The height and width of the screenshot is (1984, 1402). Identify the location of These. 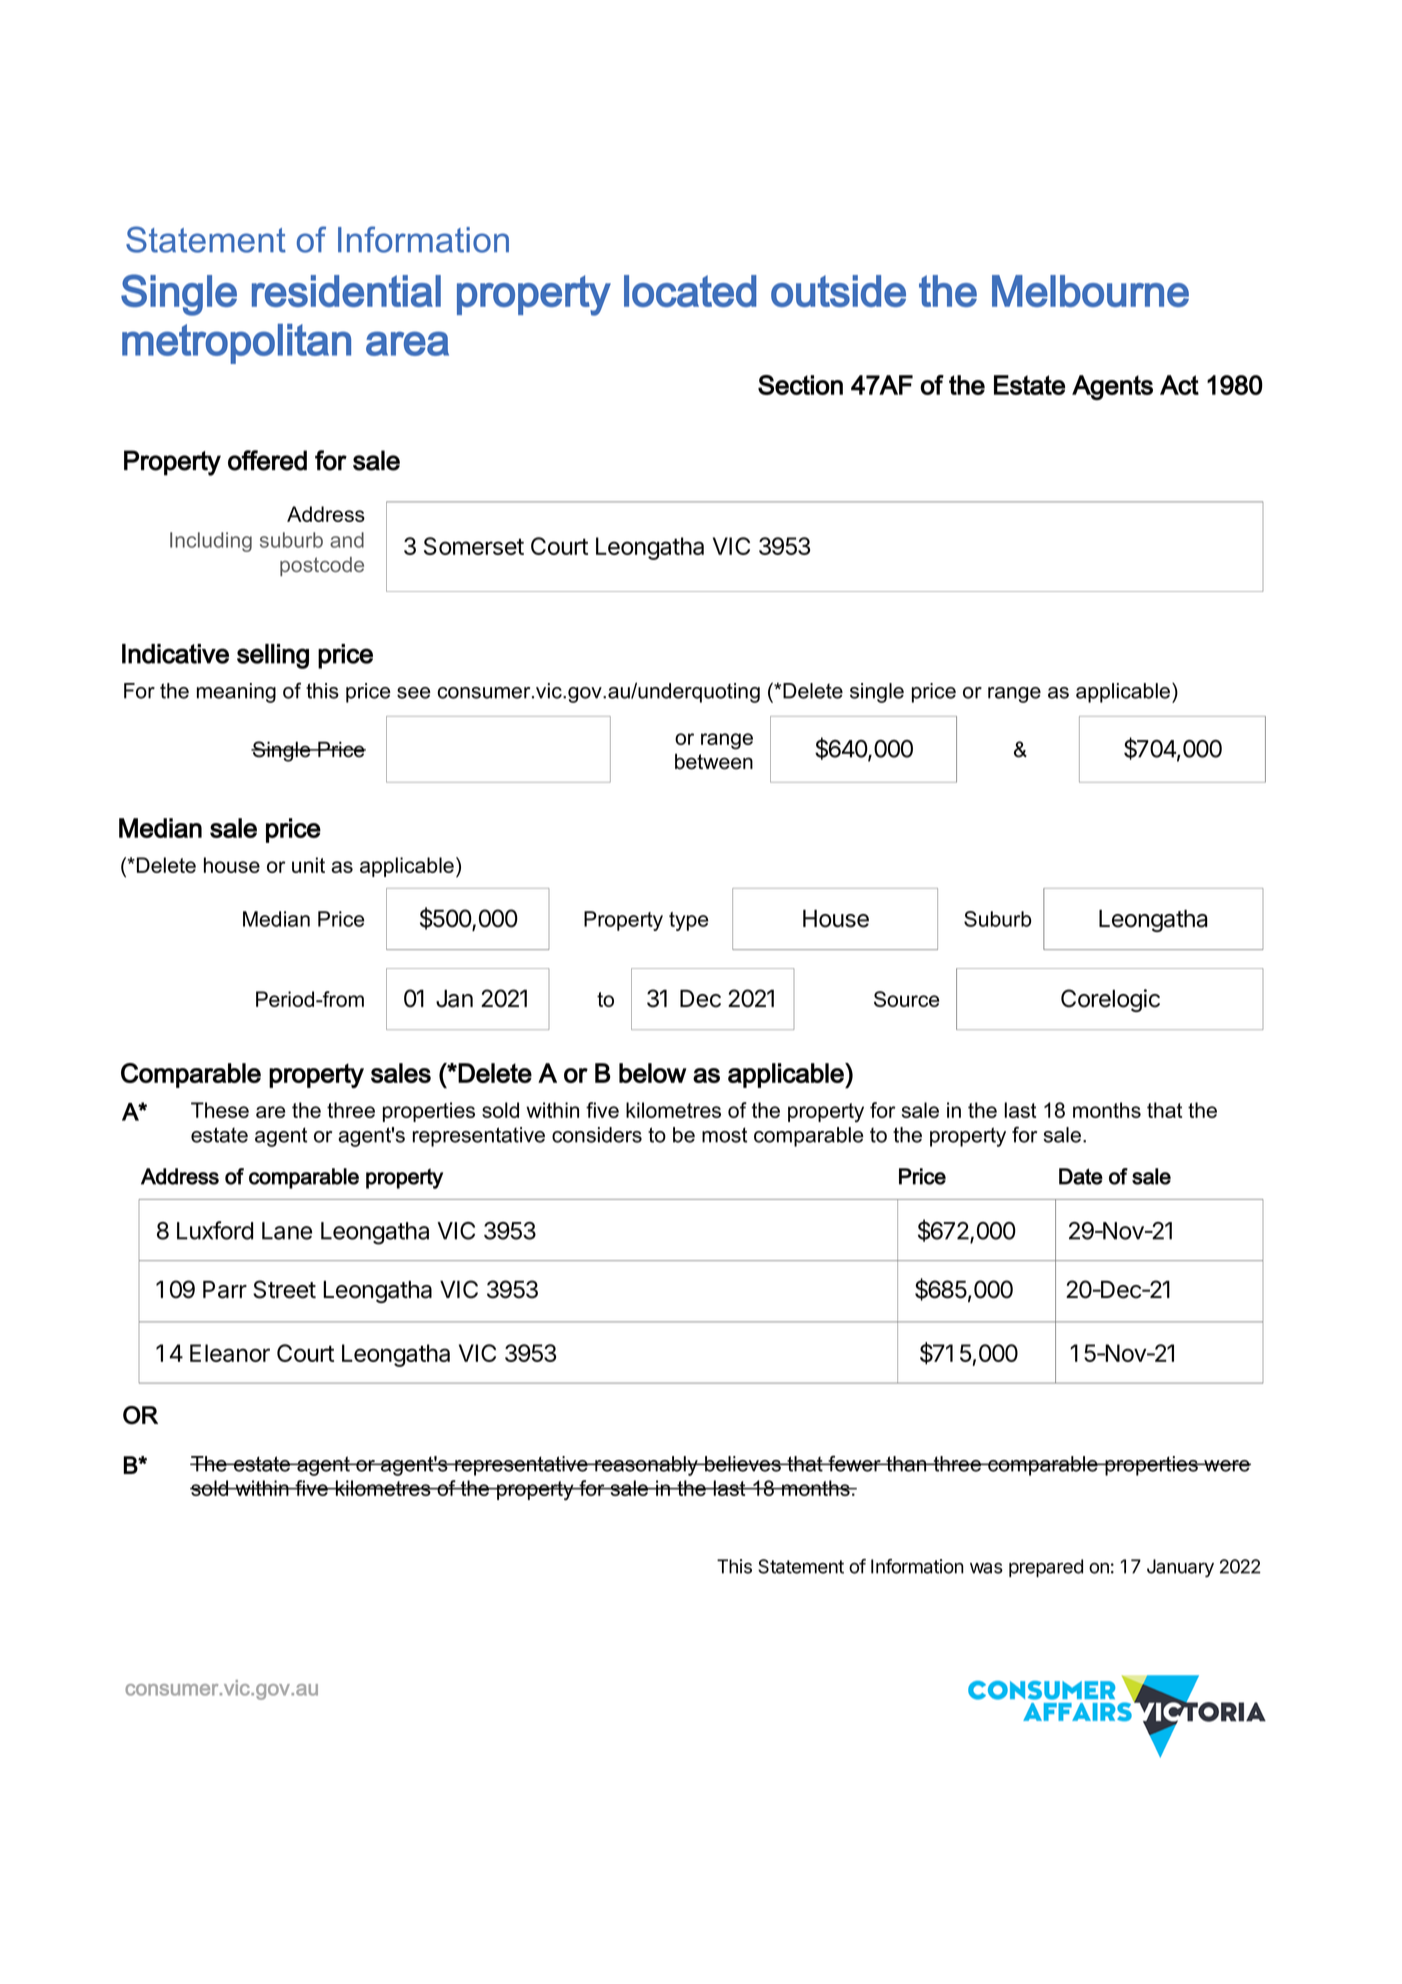
(220, 1110).
